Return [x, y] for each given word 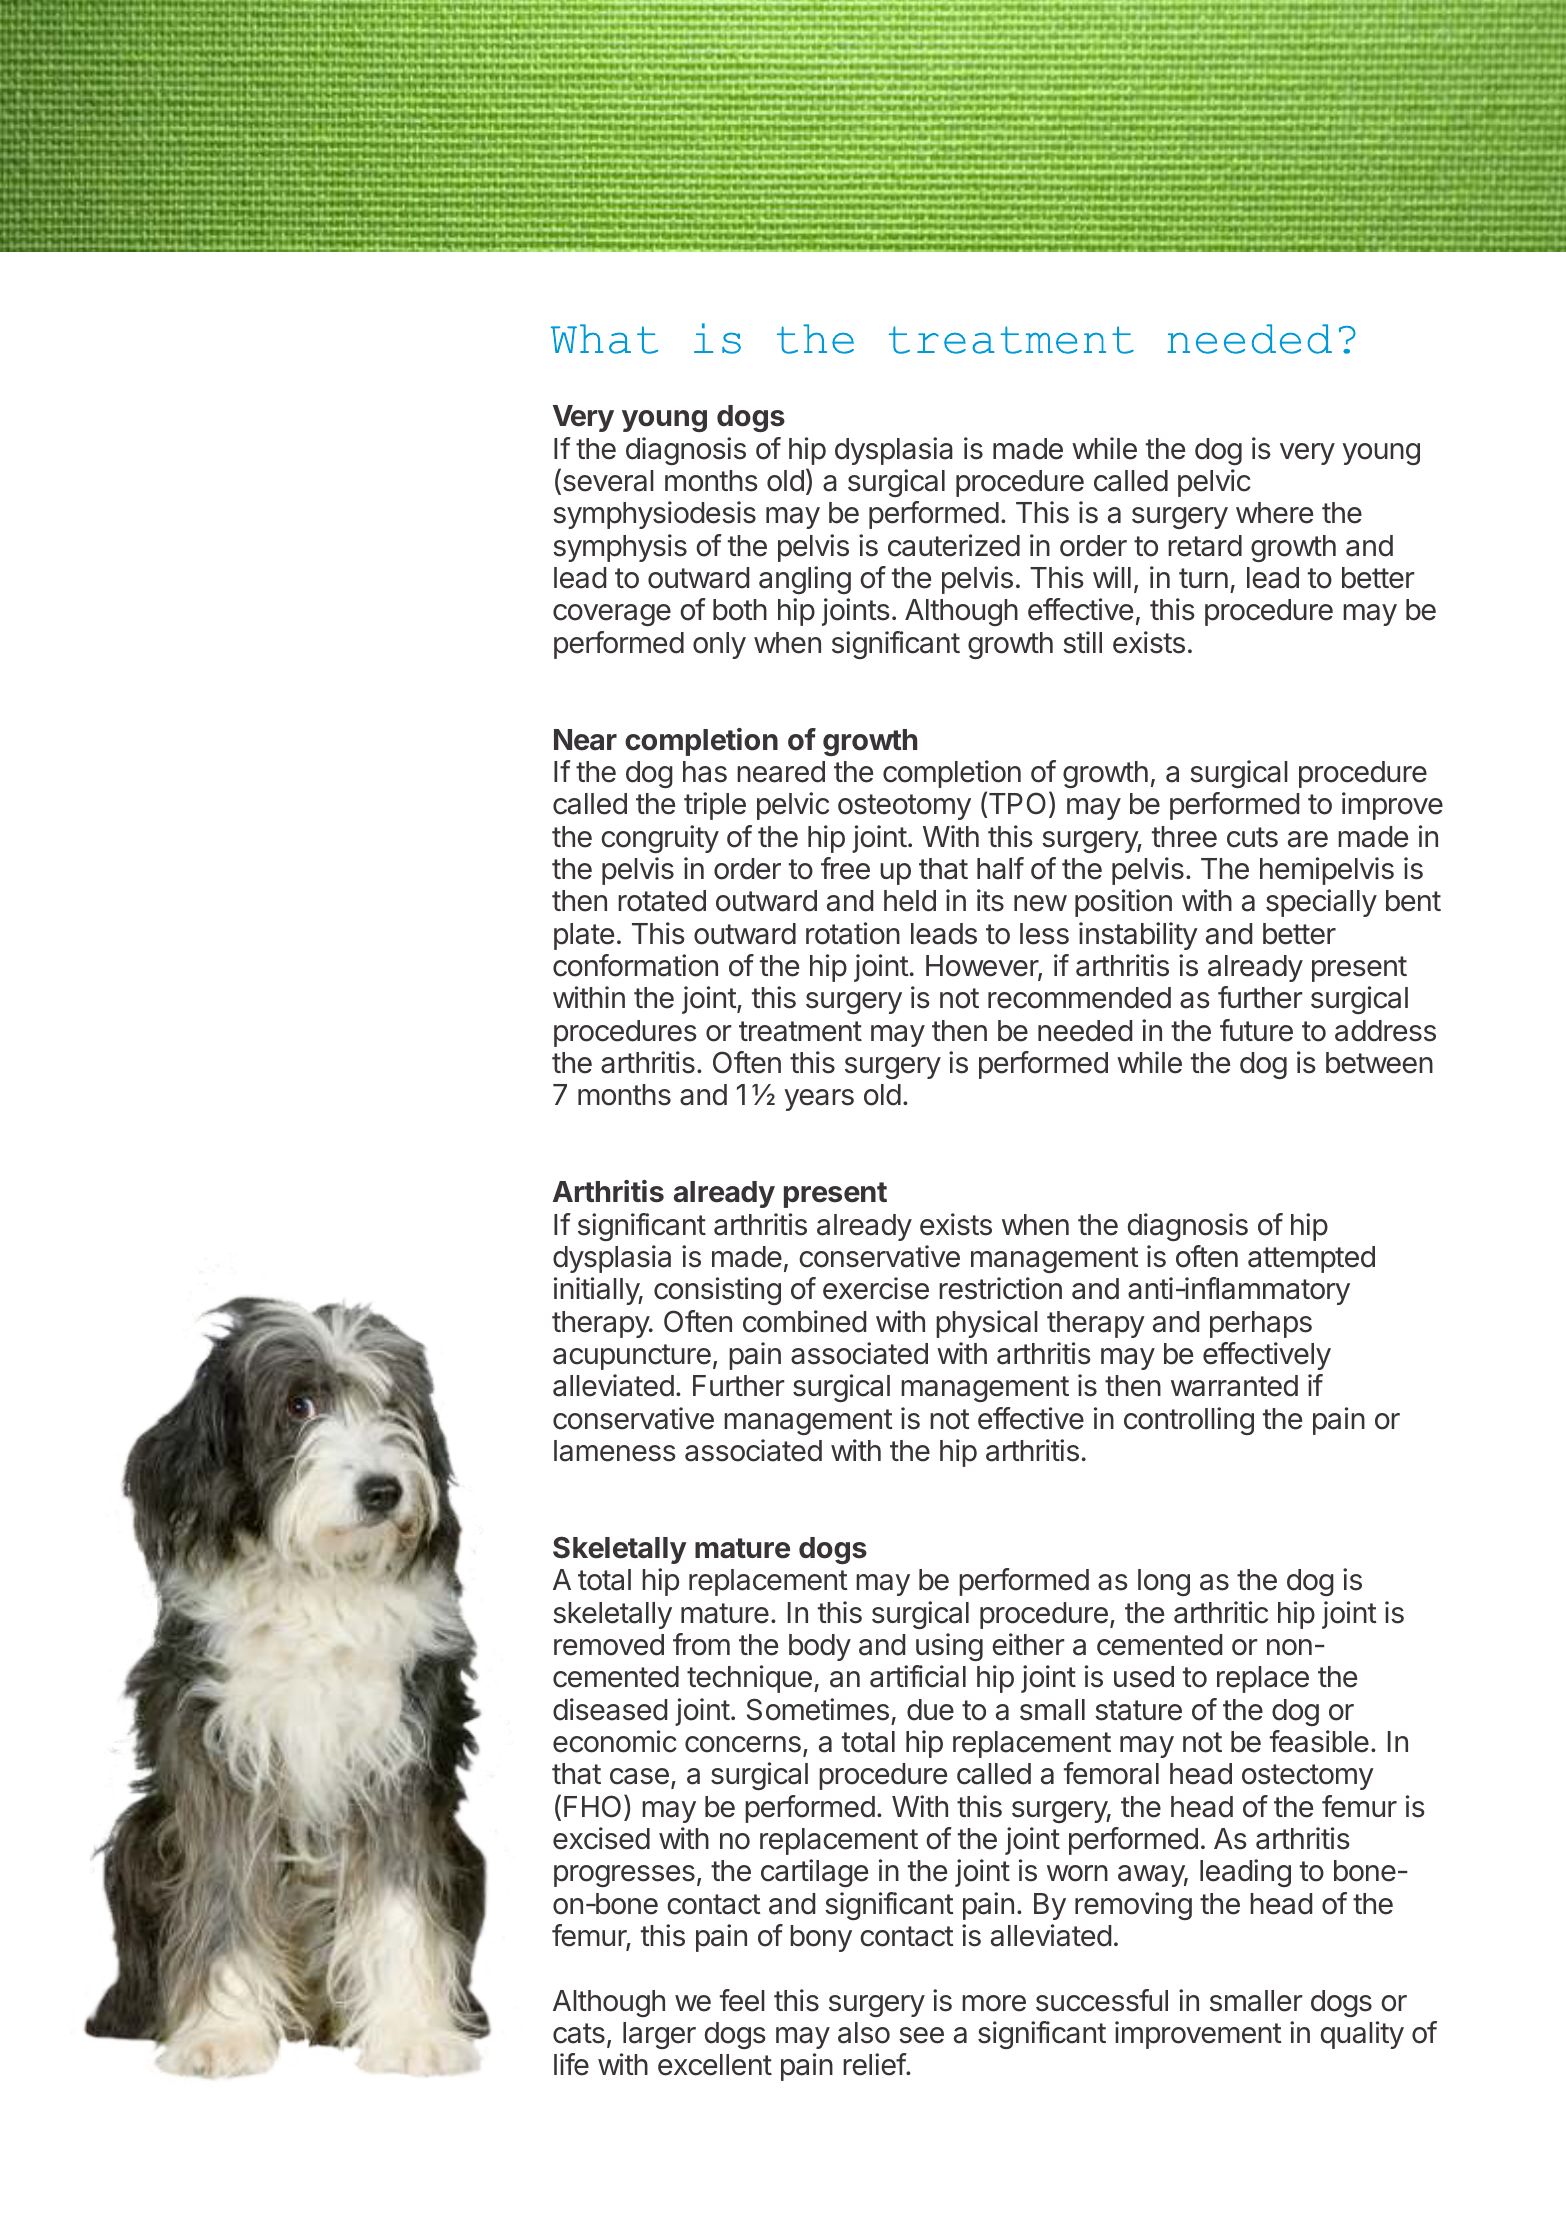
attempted [1311, 1259]
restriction [1000, 1288]
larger [659, 2035]
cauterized [954, 545]
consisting [717, 1291]
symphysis [620, 548]
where [1274, 513]
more [994, 2003]
